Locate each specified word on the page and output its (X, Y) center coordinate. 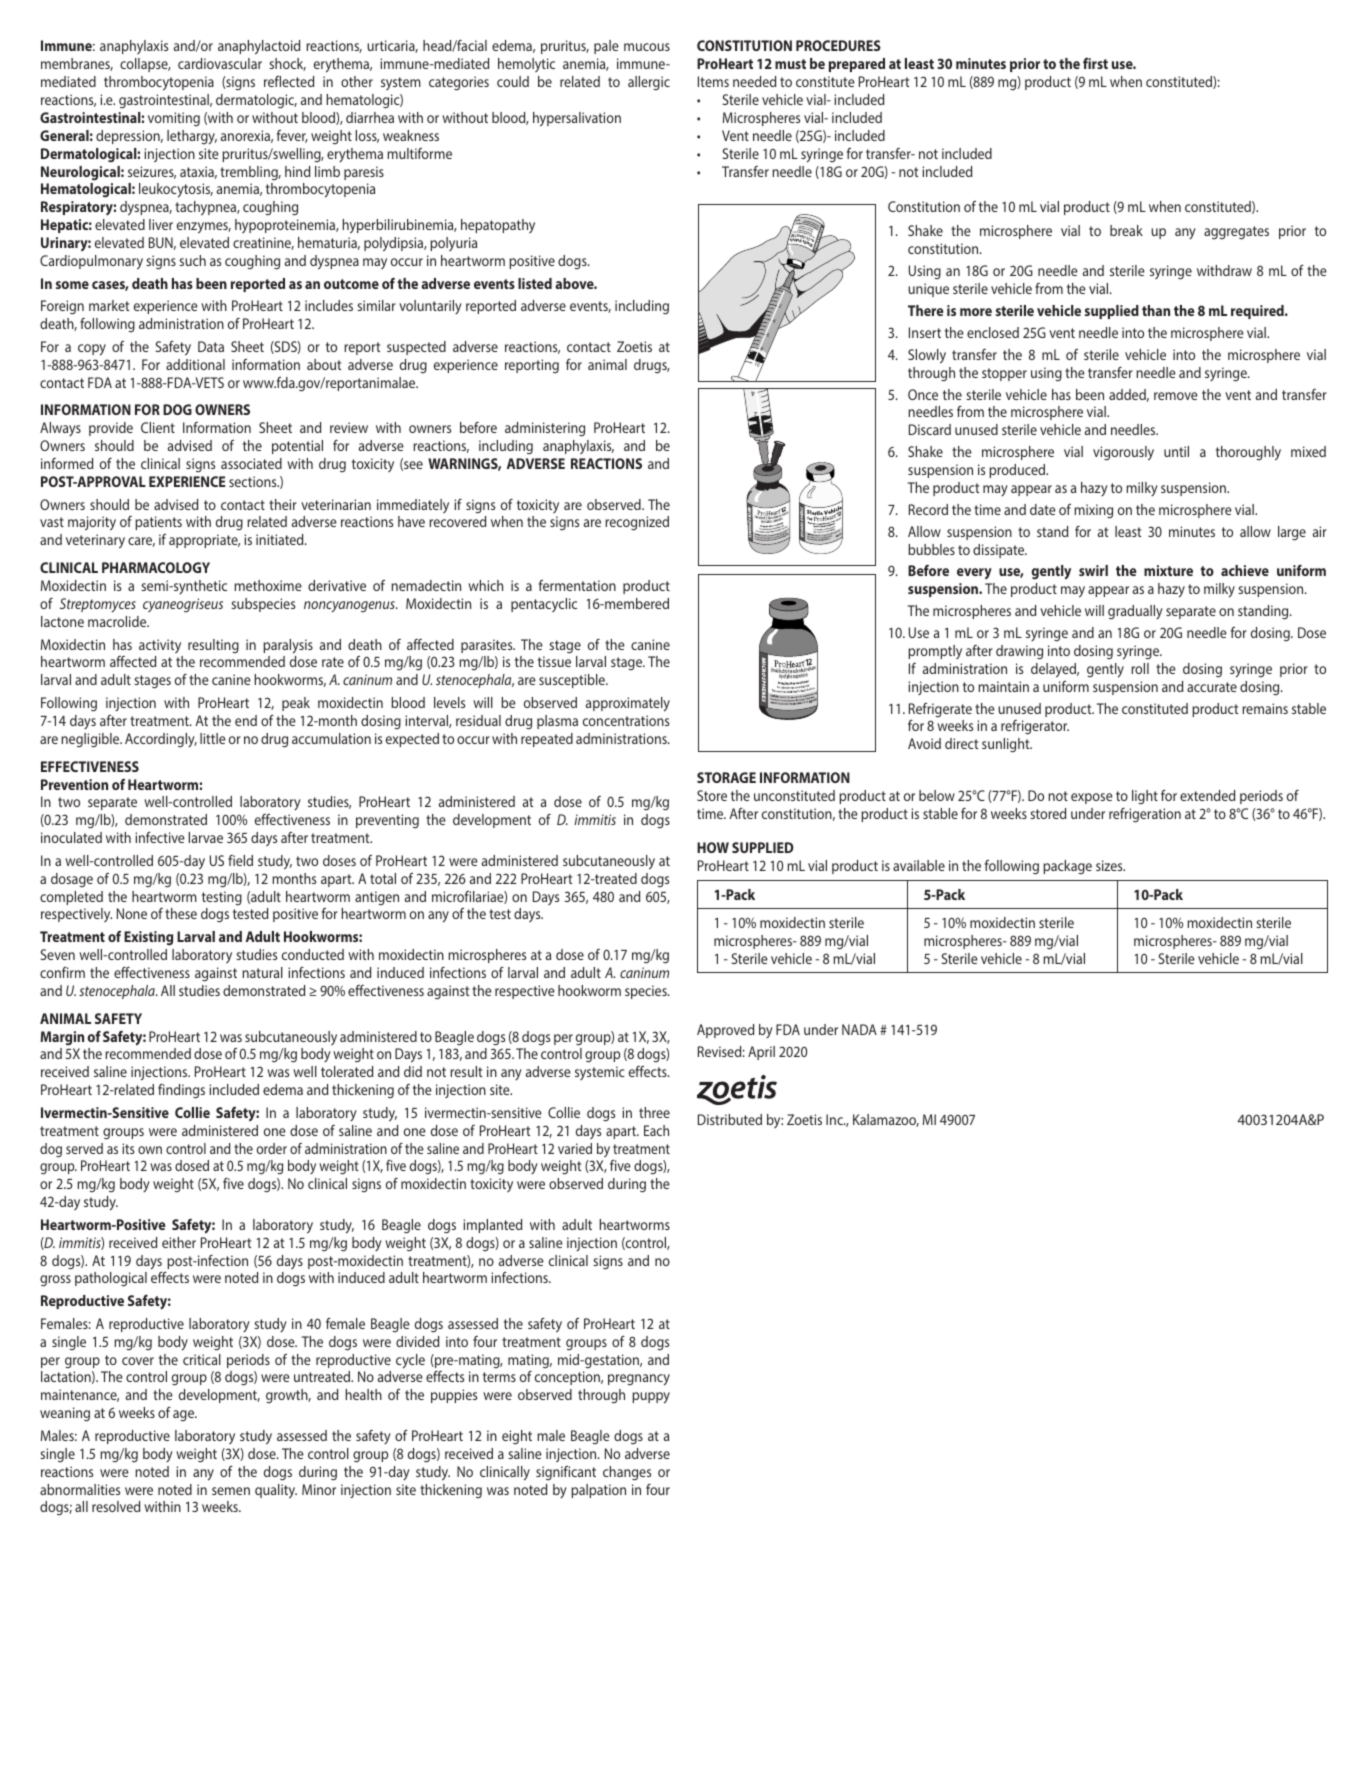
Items (713, 81)
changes (627, 1473)
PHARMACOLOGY (156, 567)
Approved (725, 1031)
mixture (1168, 570)
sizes (1110, 865)
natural (262, 972)
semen (231, 1491)
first (1095, 63)
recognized (637, 523)
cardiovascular (220, 63)
